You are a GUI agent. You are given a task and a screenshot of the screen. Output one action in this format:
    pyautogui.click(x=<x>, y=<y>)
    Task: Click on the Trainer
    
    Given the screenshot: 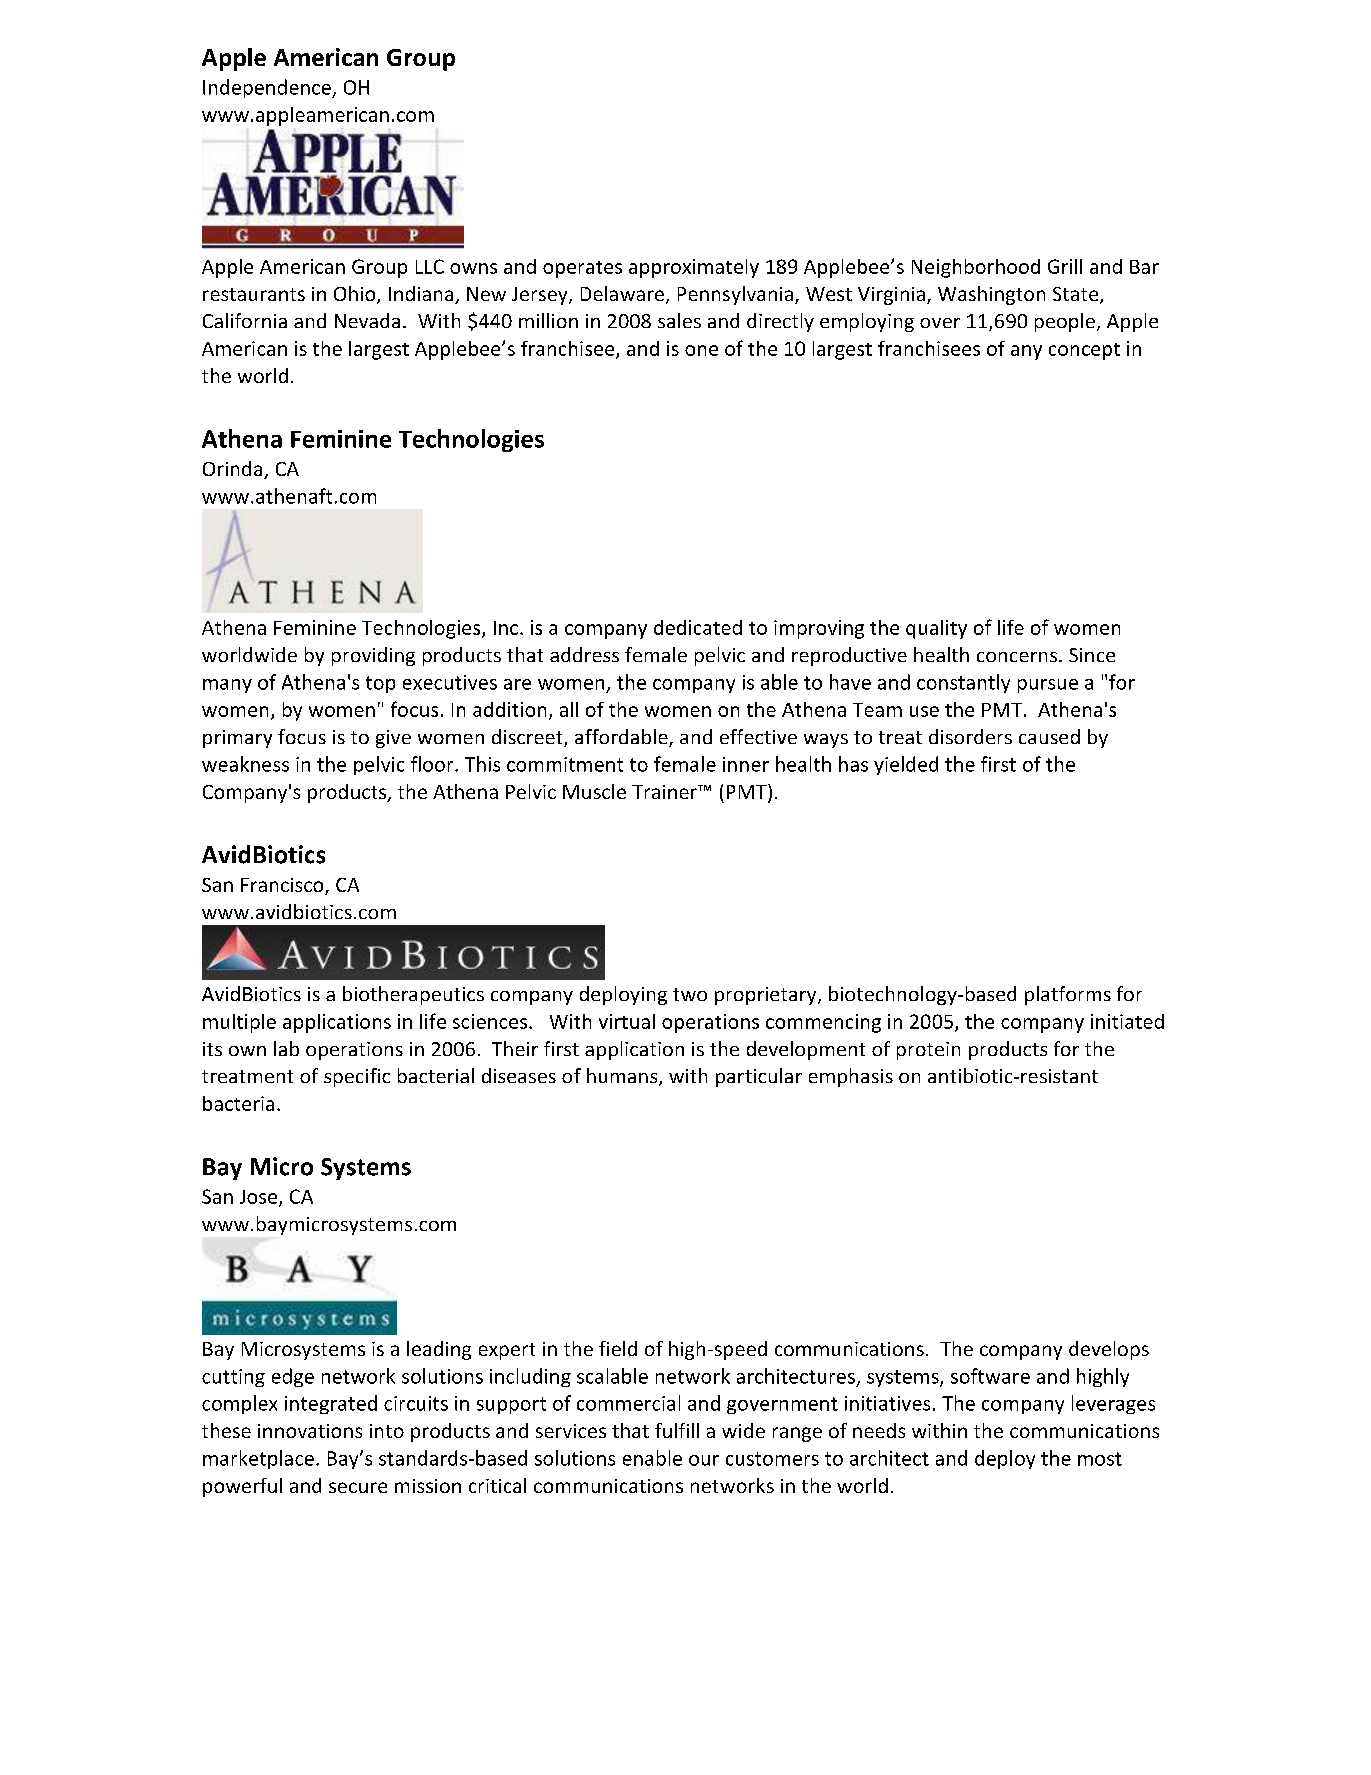 What is the action you would take?
    pyautogui.click(x=665, y=792)
